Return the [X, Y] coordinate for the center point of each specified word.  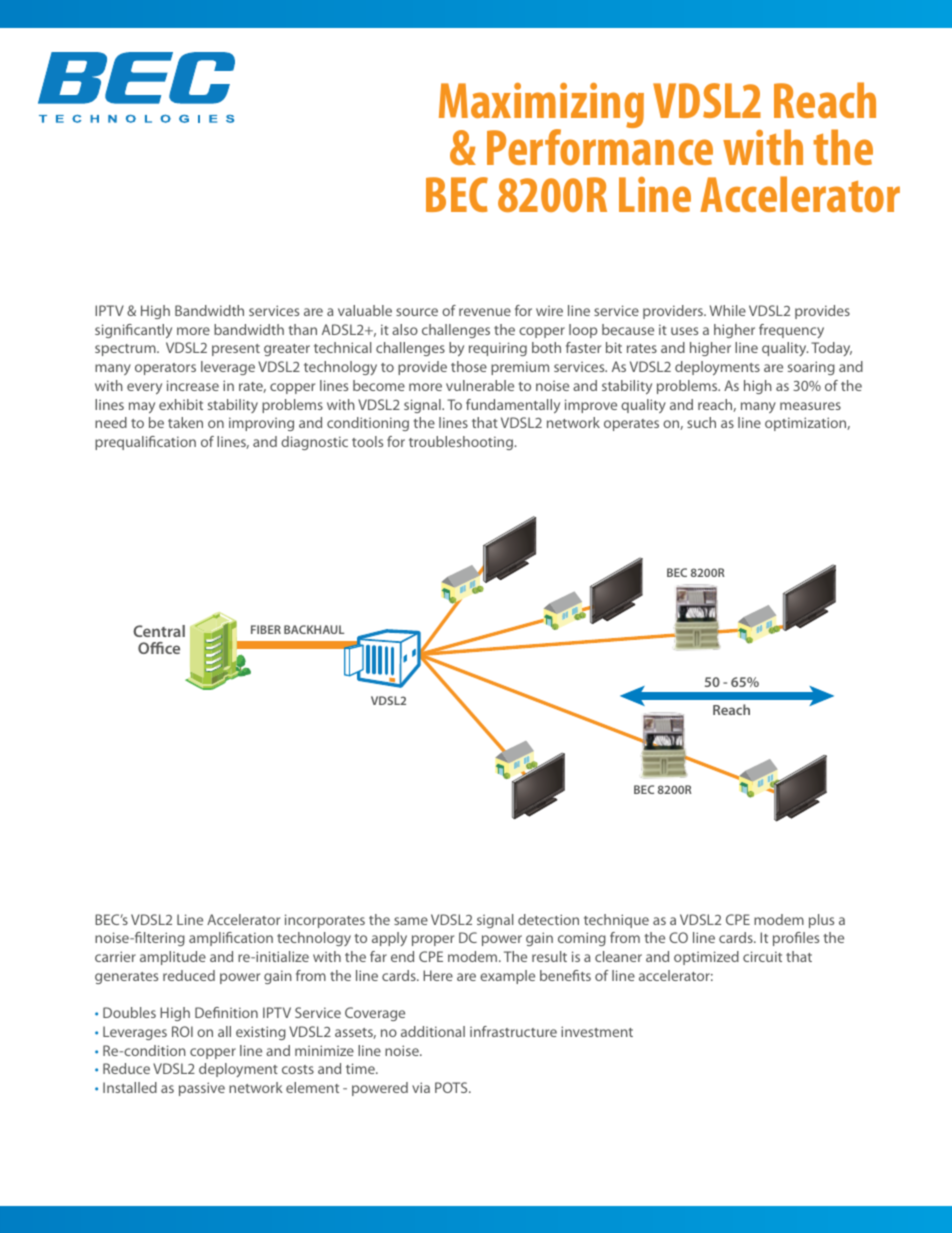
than [303, 329]
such [701, 422]
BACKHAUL [314, 629]
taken [185, 422]
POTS [452, 1087]
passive [202, 1089]
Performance [600, 146]
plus [821, 921]
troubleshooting [462, 443]
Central [159, 631]
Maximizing [541, 107]
